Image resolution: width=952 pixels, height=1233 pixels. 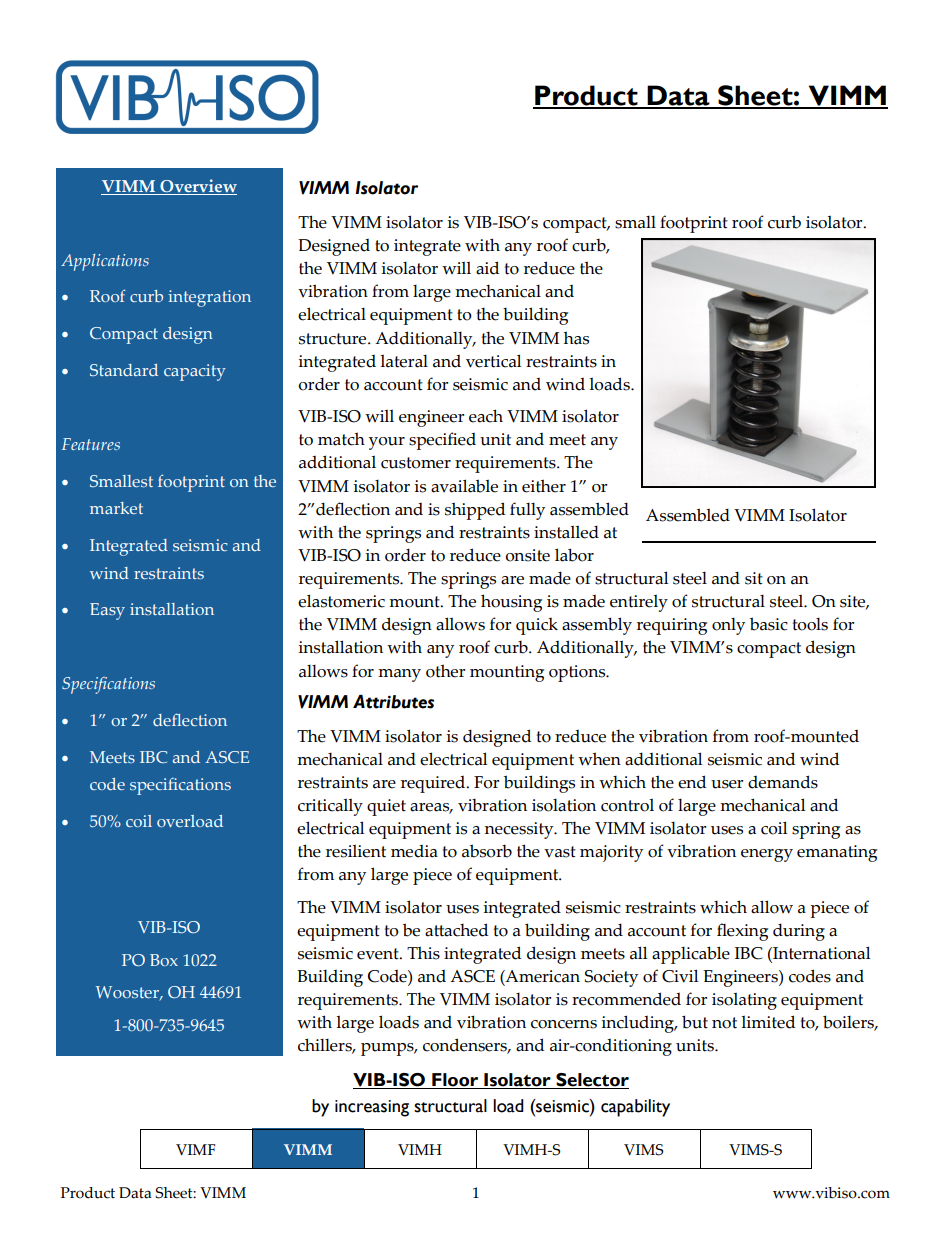 What do you see at coordinates (107, 611) in the screenshot?
I see `Easy` at bounding box center [107, 611].
